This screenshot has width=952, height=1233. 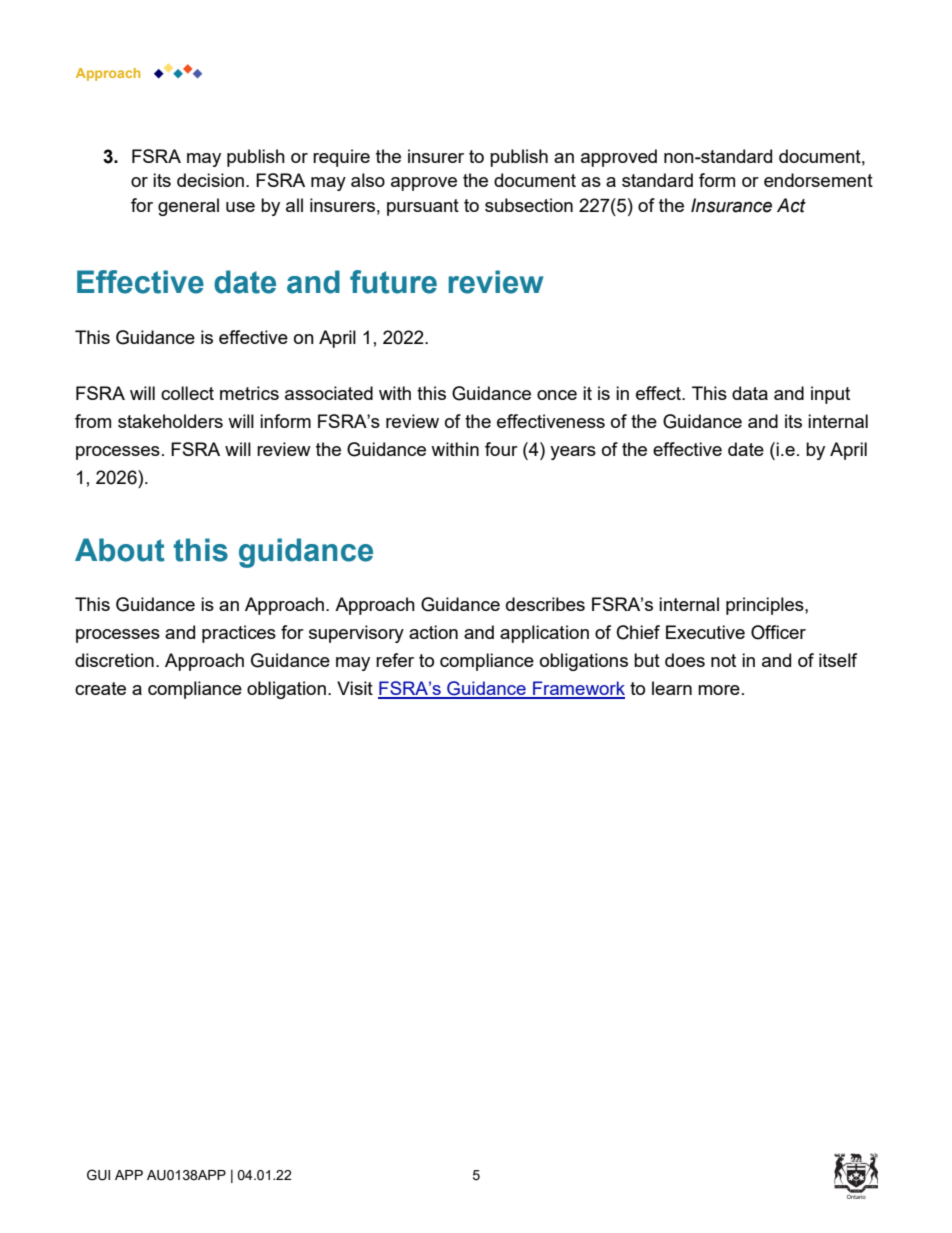 What do you see at coordinates (395, 660) in the screenshot?
I see `refer` at bounding box center [395, 660].
